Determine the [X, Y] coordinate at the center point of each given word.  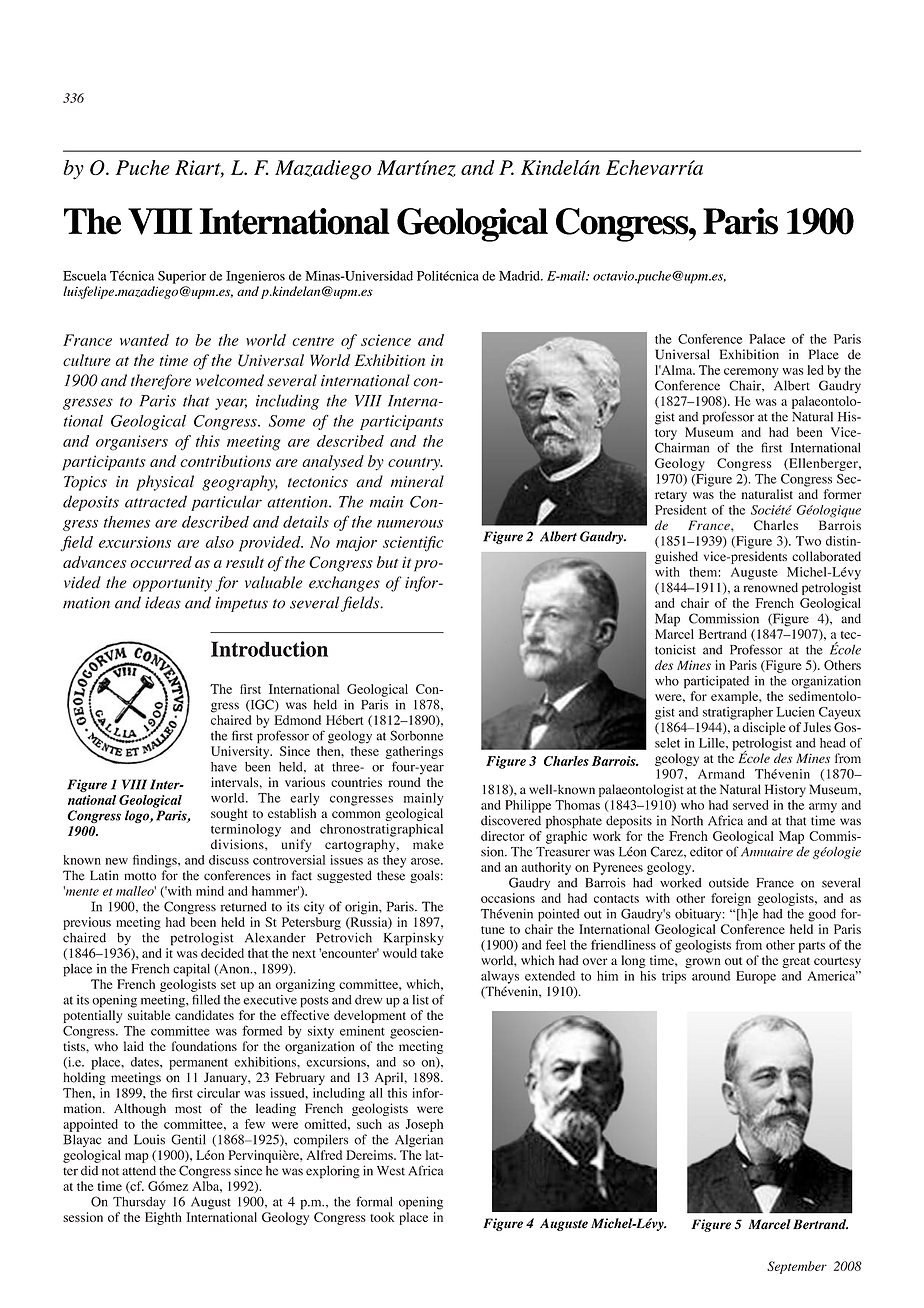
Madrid [520, 276]
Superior [182, 277]
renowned [771, 587]
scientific [413, 544]
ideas [163, 602]
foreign [731, 899]
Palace [767, 339]
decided [222, 953]
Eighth [163, 1218]
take [432, 953]
